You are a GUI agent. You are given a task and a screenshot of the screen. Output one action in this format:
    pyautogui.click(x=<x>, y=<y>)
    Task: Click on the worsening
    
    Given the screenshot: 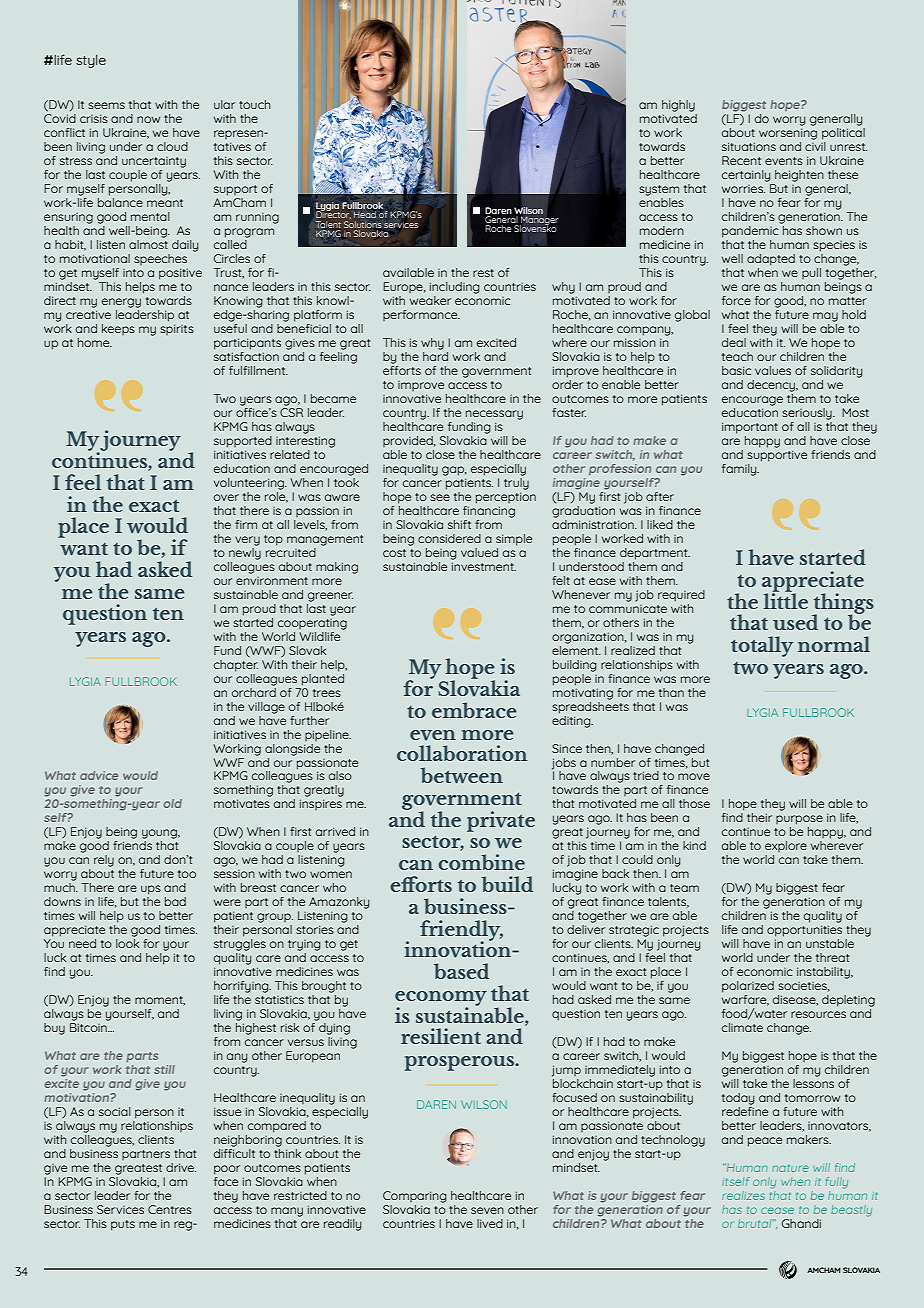 What is the action you would take?
    pyautogui.click(x=788, y=134)
